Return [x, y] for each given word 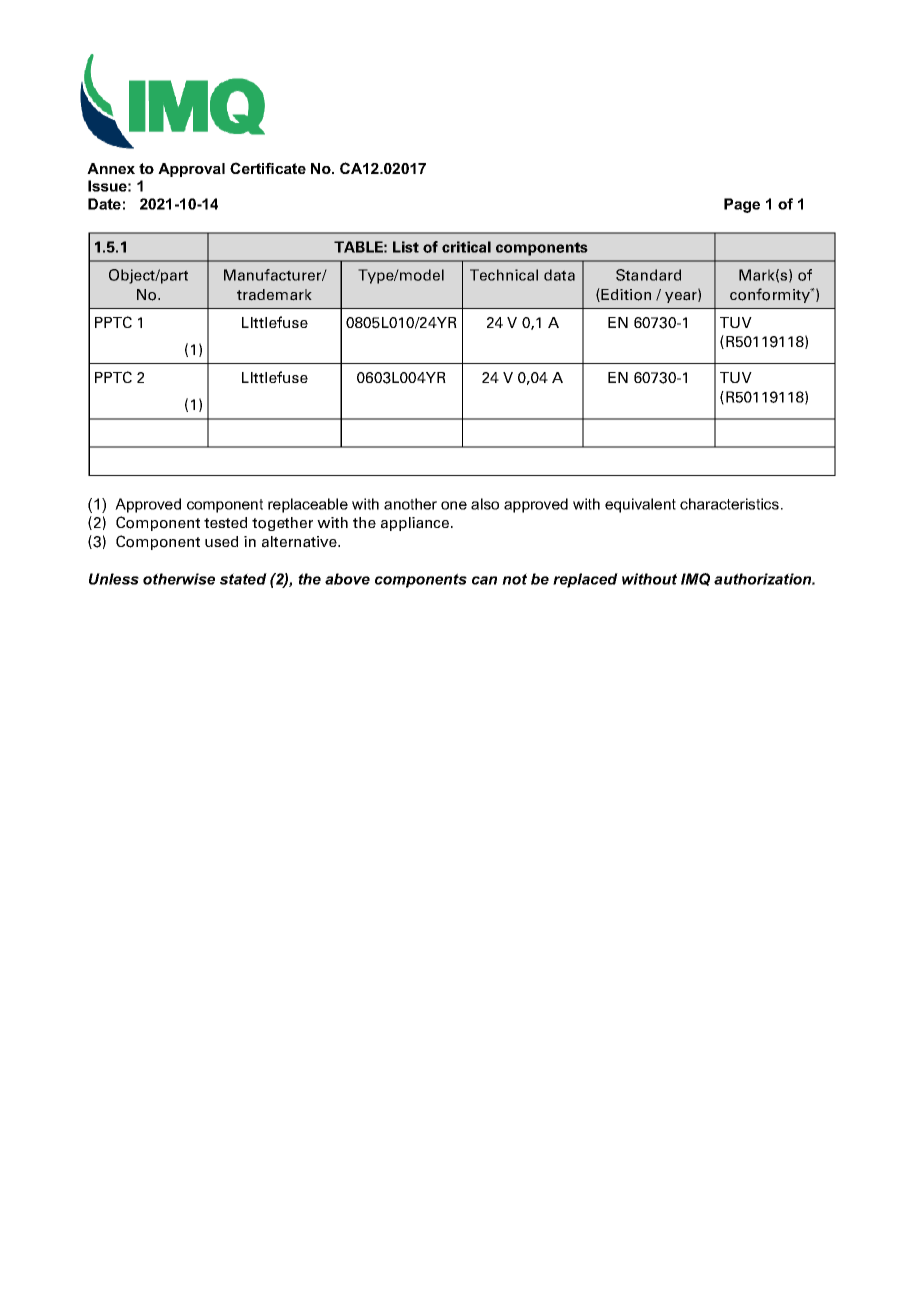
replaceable [308, 505]
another [410, 504]
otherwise [179, 579]
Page [742, 205]
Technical [504, 275]
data [559, 275]
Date [104, 204]
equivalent [640, 505]
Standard [648, 275]
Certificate [268, 168]
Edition [626, 295]
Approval [191, 170]
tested [225, 522]
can [484, 580]
